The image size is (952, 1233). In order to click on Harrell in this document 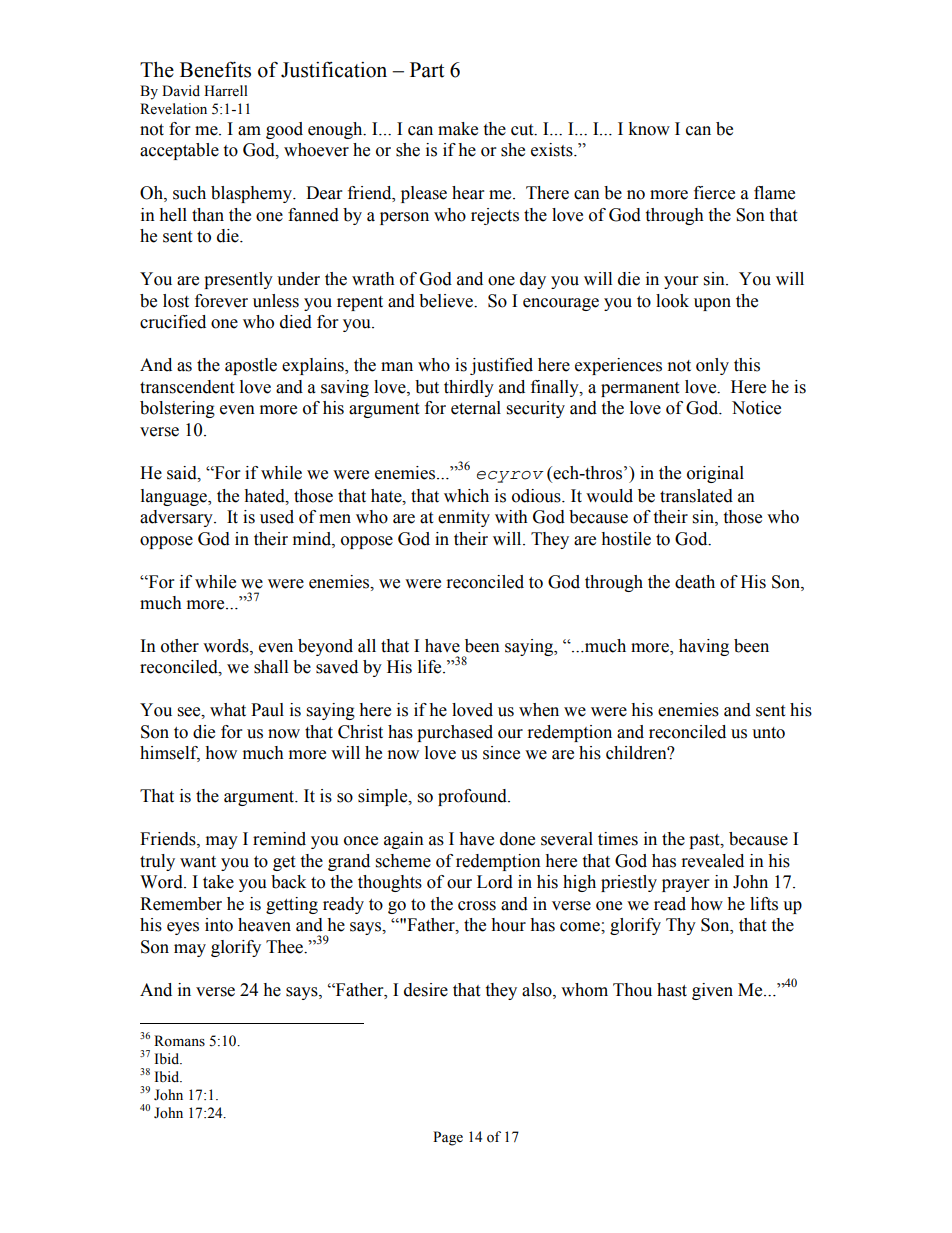, I will do `click(226, 91)`.
